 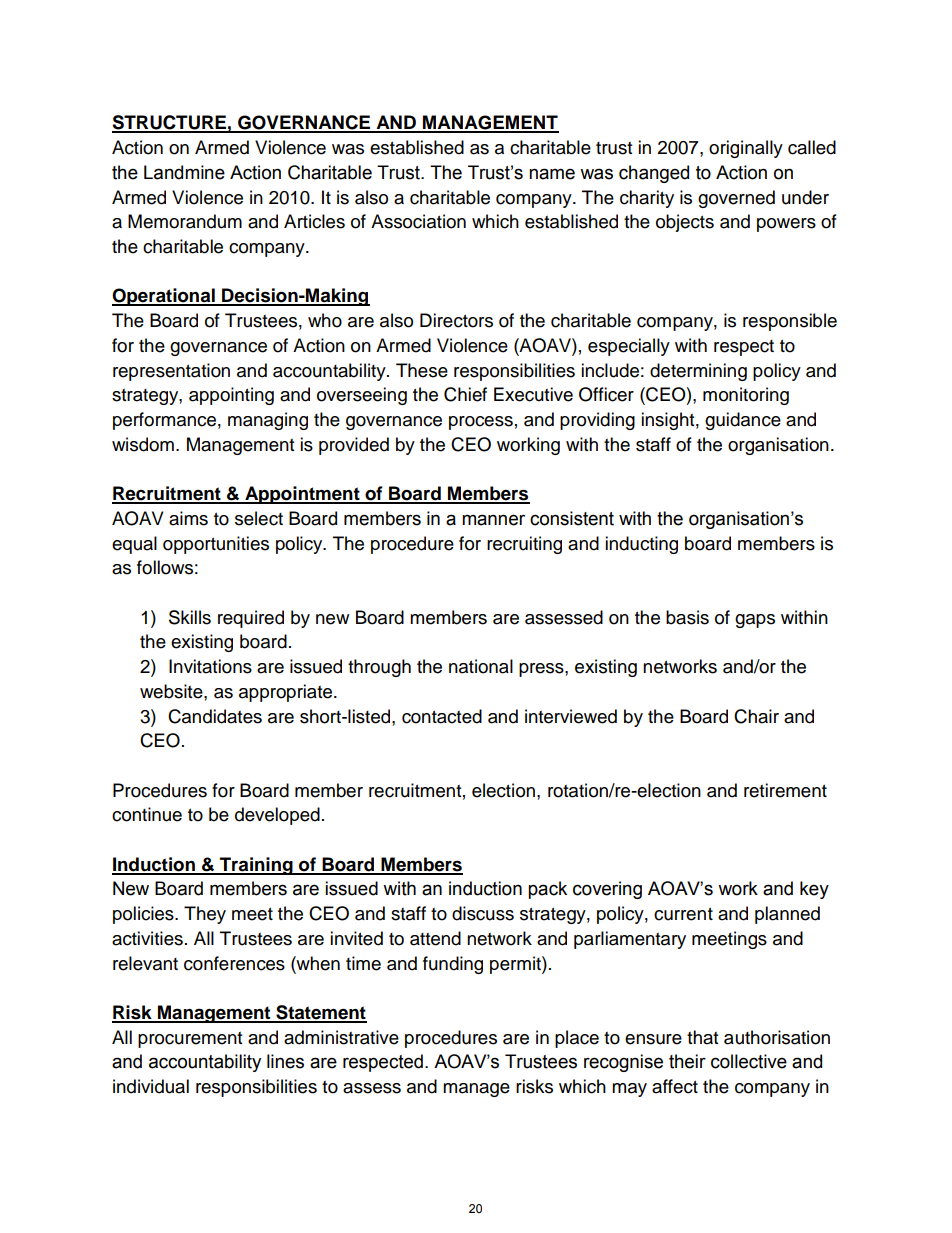 I want to click on Skills, so click(x=190, y=617).
